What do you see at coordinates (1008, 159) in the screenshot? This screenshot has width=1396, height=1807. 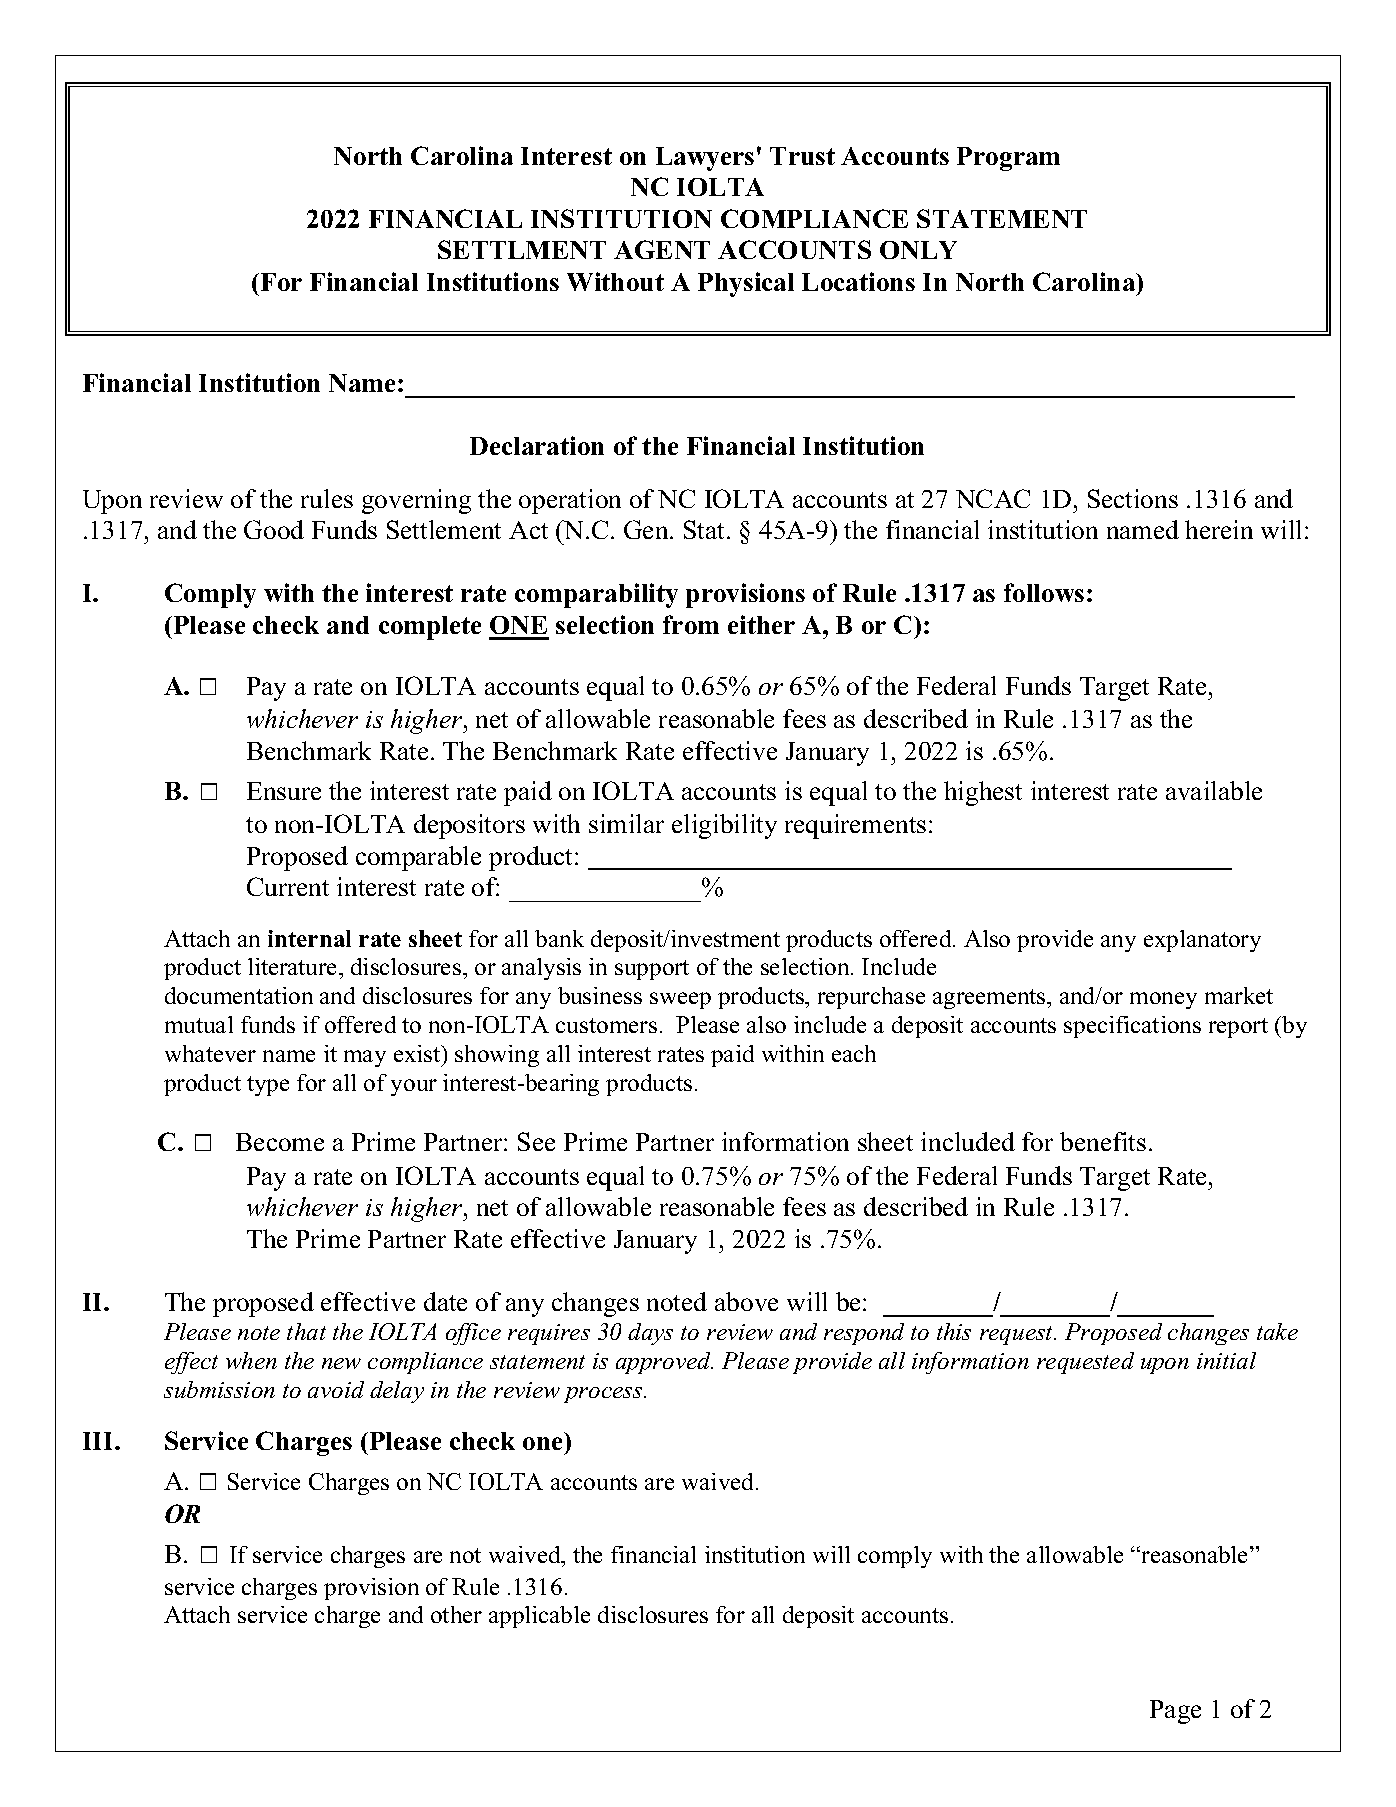 I see `Program` at bounding box center [1008, 159].
